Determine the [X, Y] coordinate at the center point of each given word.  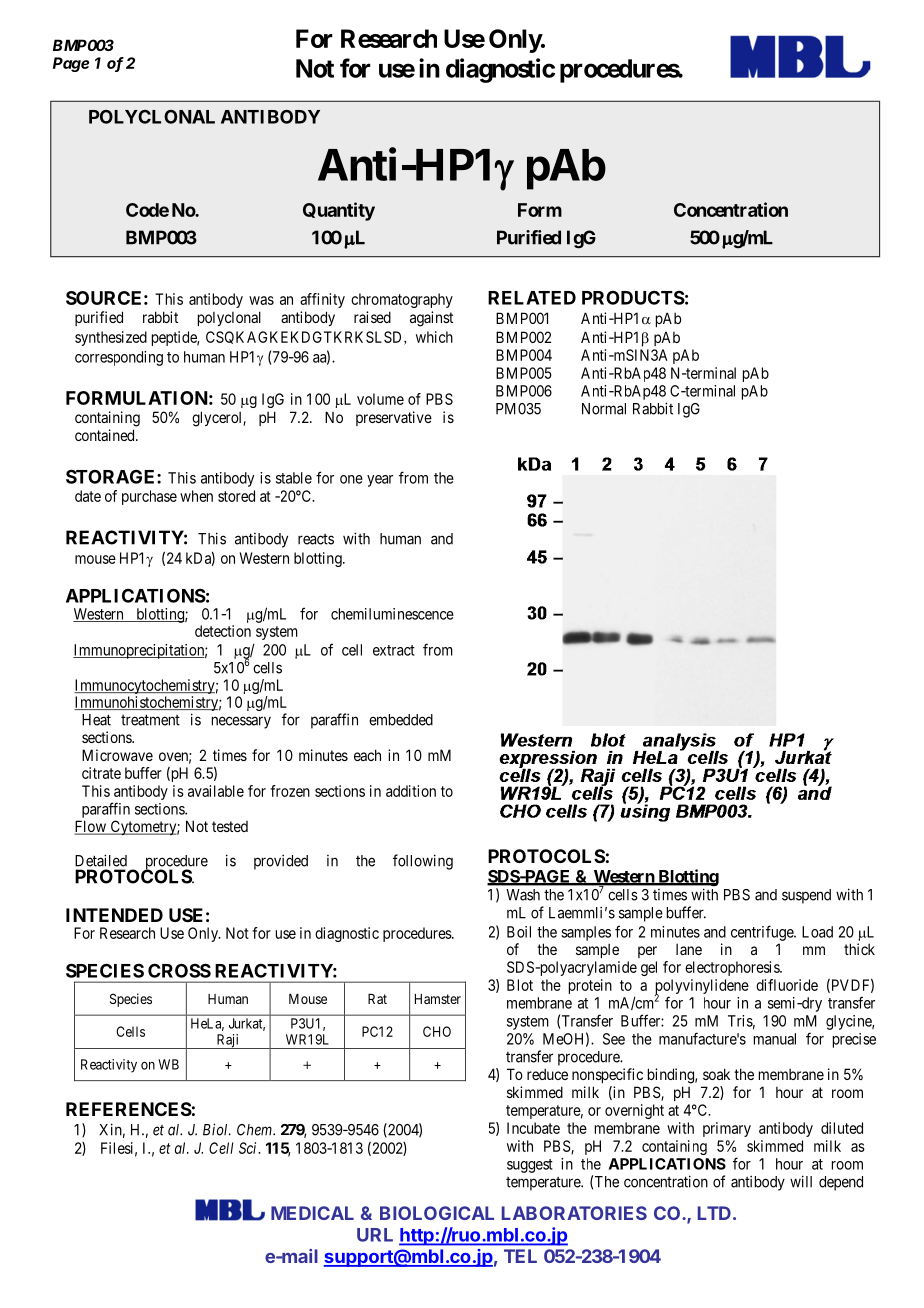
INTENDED [114, 915]
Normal [604, 409]
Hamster [438, 999]
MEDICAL [312, 1213]
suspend [806, 896]
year [380, 481]
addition [411, 791]
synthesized [111, 338]
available [216, 791]
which [434, 337]
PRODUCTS [633, 297]
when [196, 496]
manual [775, 1039]
